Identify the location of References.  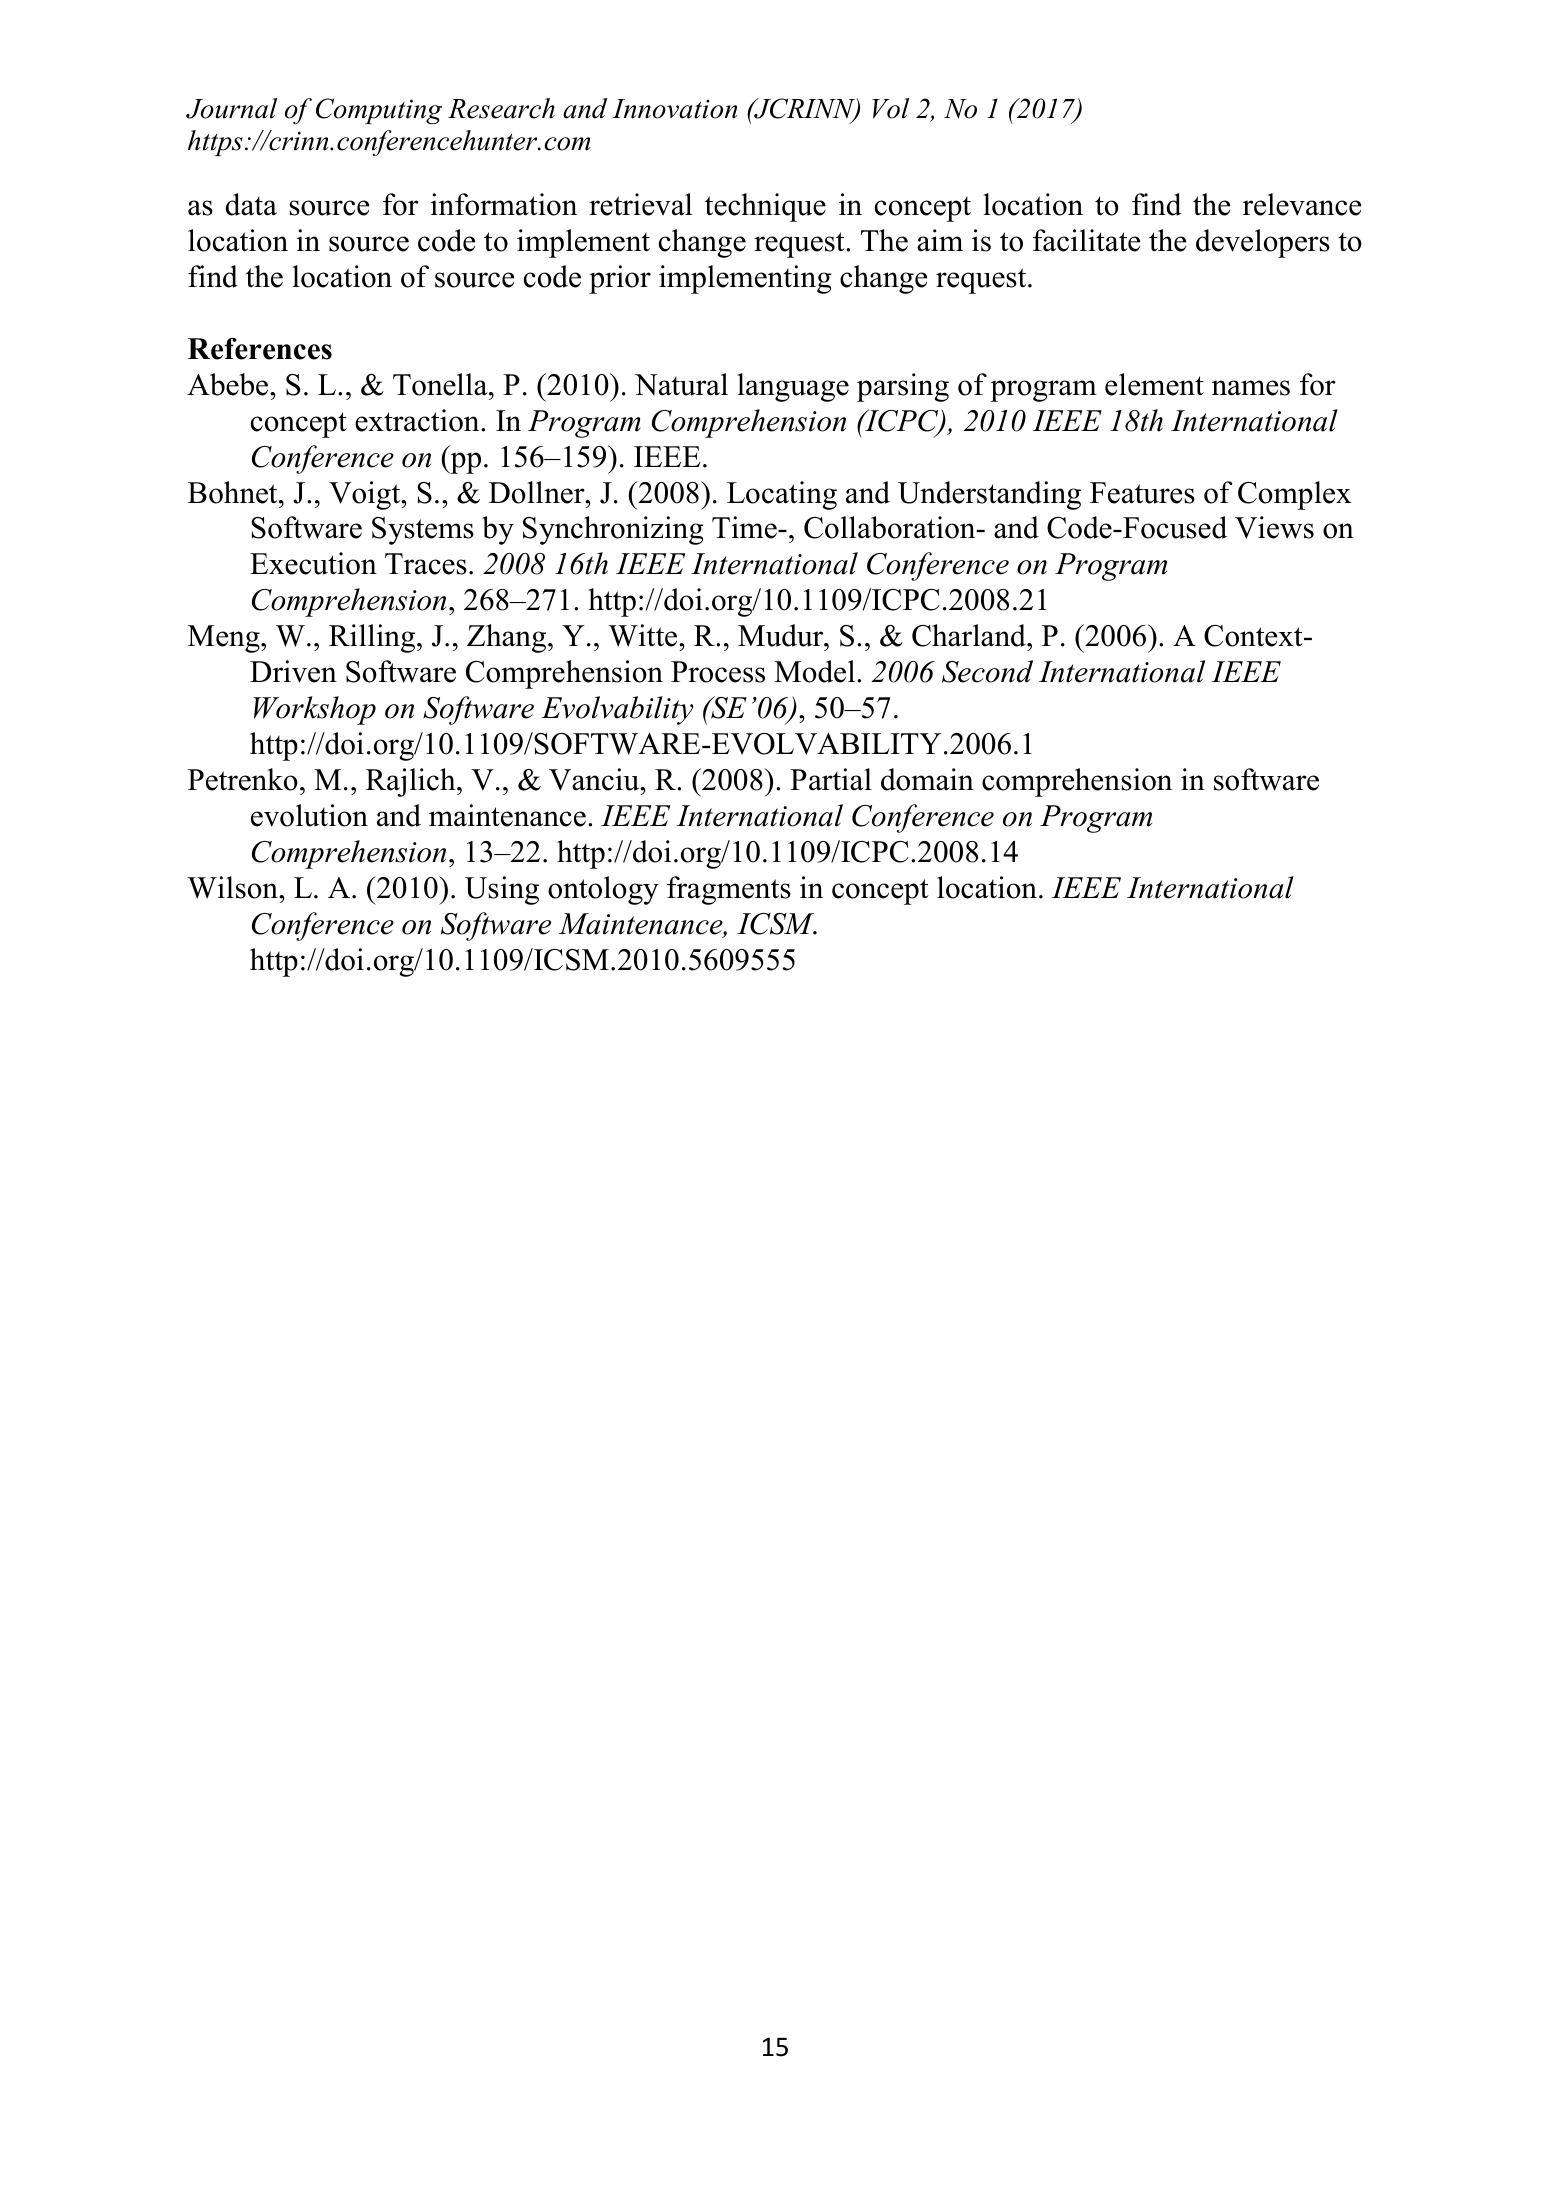
(260, 349).
